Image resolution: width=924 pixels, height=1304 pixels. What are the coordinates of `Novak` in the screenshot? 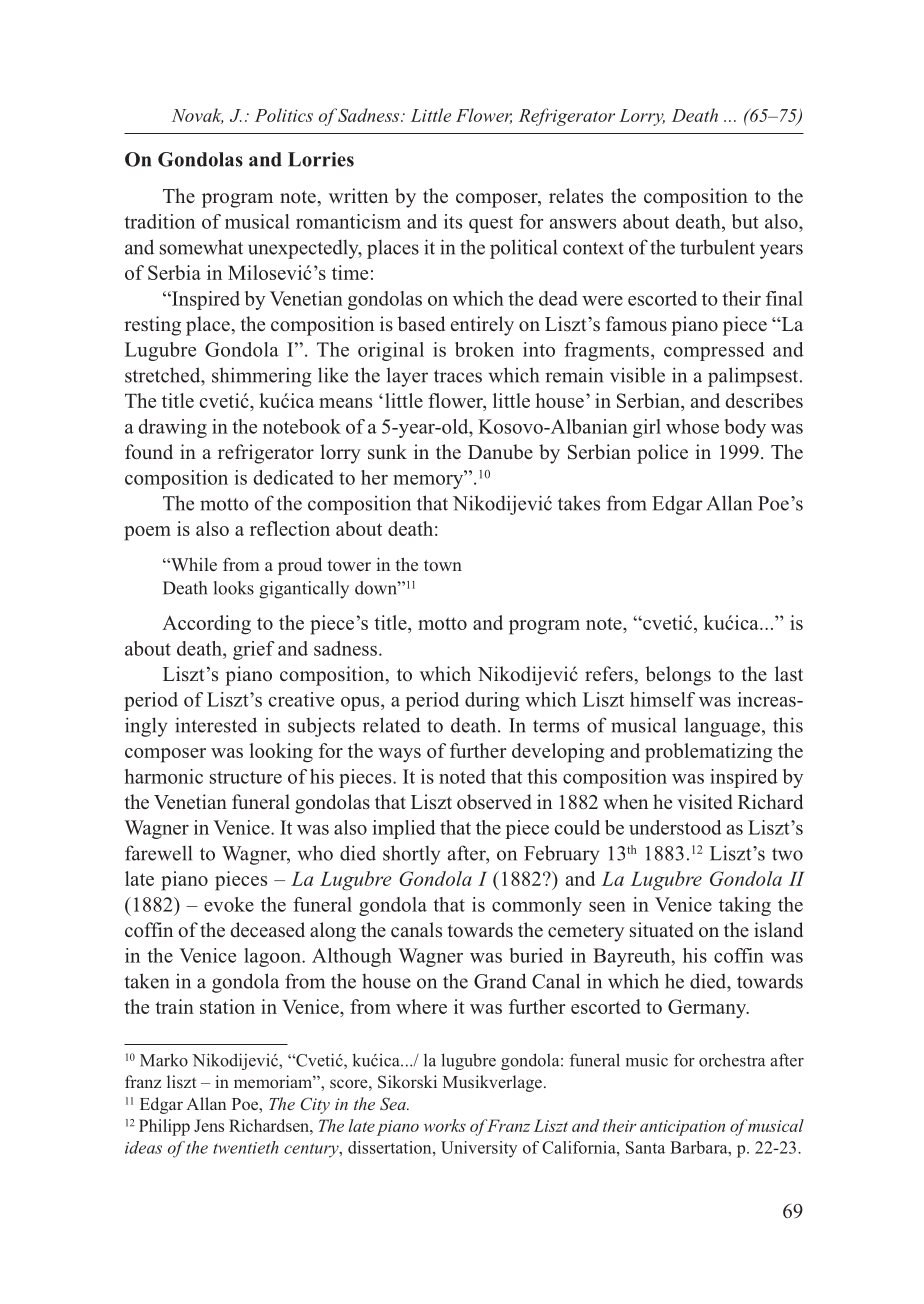 It's located at (198, 116).
